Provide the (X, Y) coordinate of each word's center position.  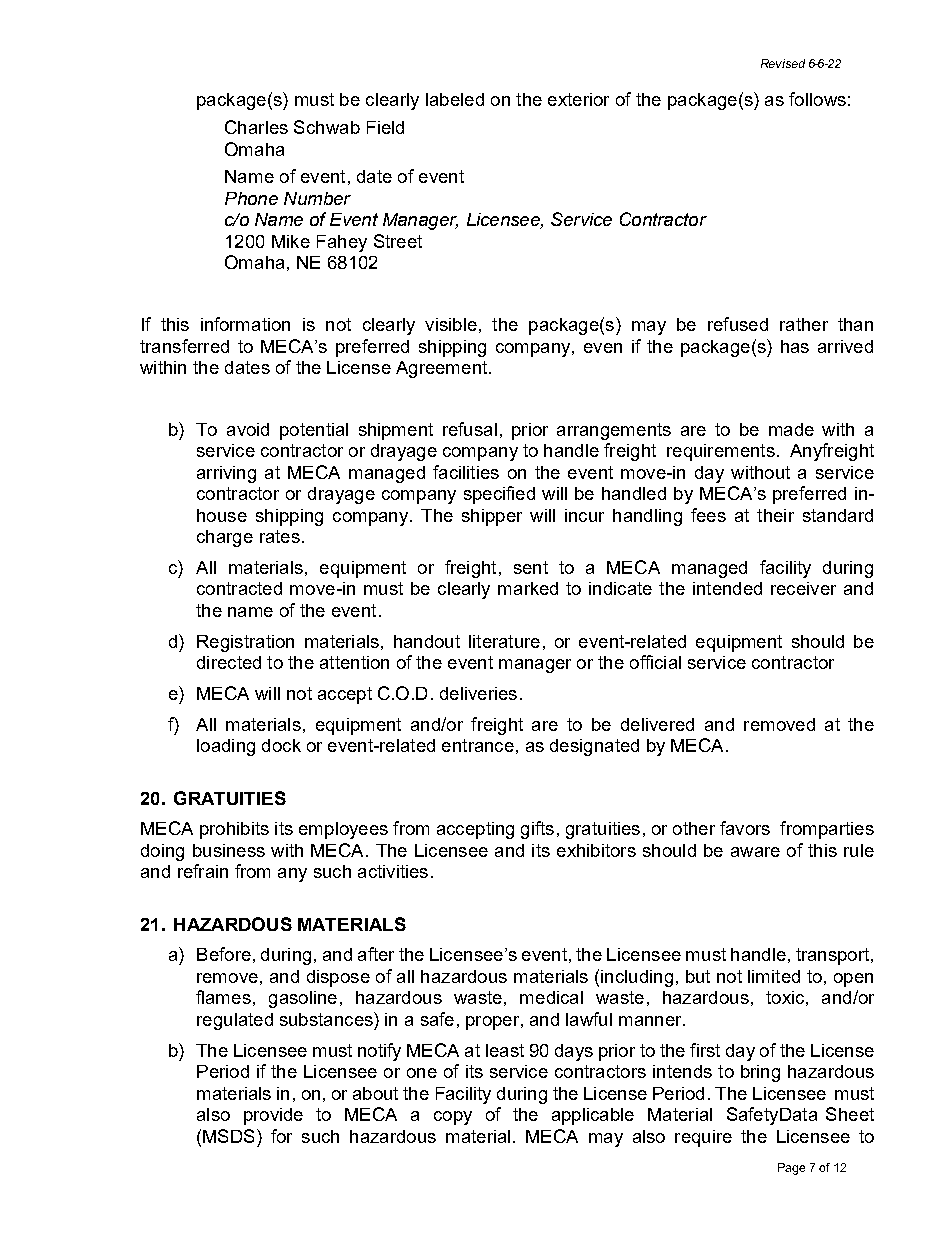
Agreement (443, 369)
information (245, 324)
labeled (455, 99)
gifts (537, 830)
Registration (245, 643)
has (795, 346)
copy (453, 1118)
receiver (803, 588)
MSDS (230, 1136)
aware (755, 852)
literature (504, 641)
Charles (256, 127)
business (229, 850)
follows (817, 99)
